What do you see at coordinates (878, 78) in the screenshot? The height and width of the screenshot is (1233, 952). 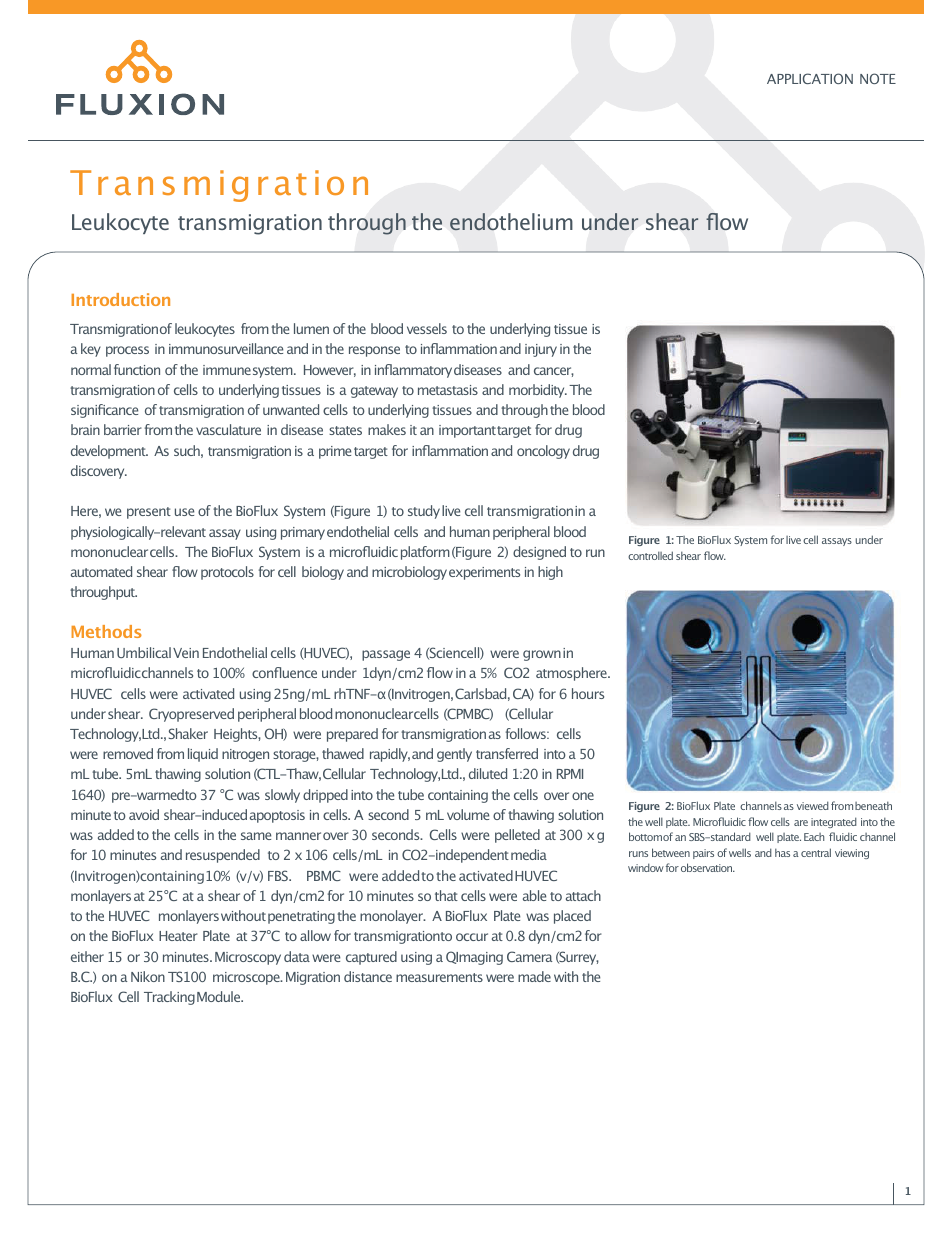 I see `NOTE` at bounding box center [878, 78].
